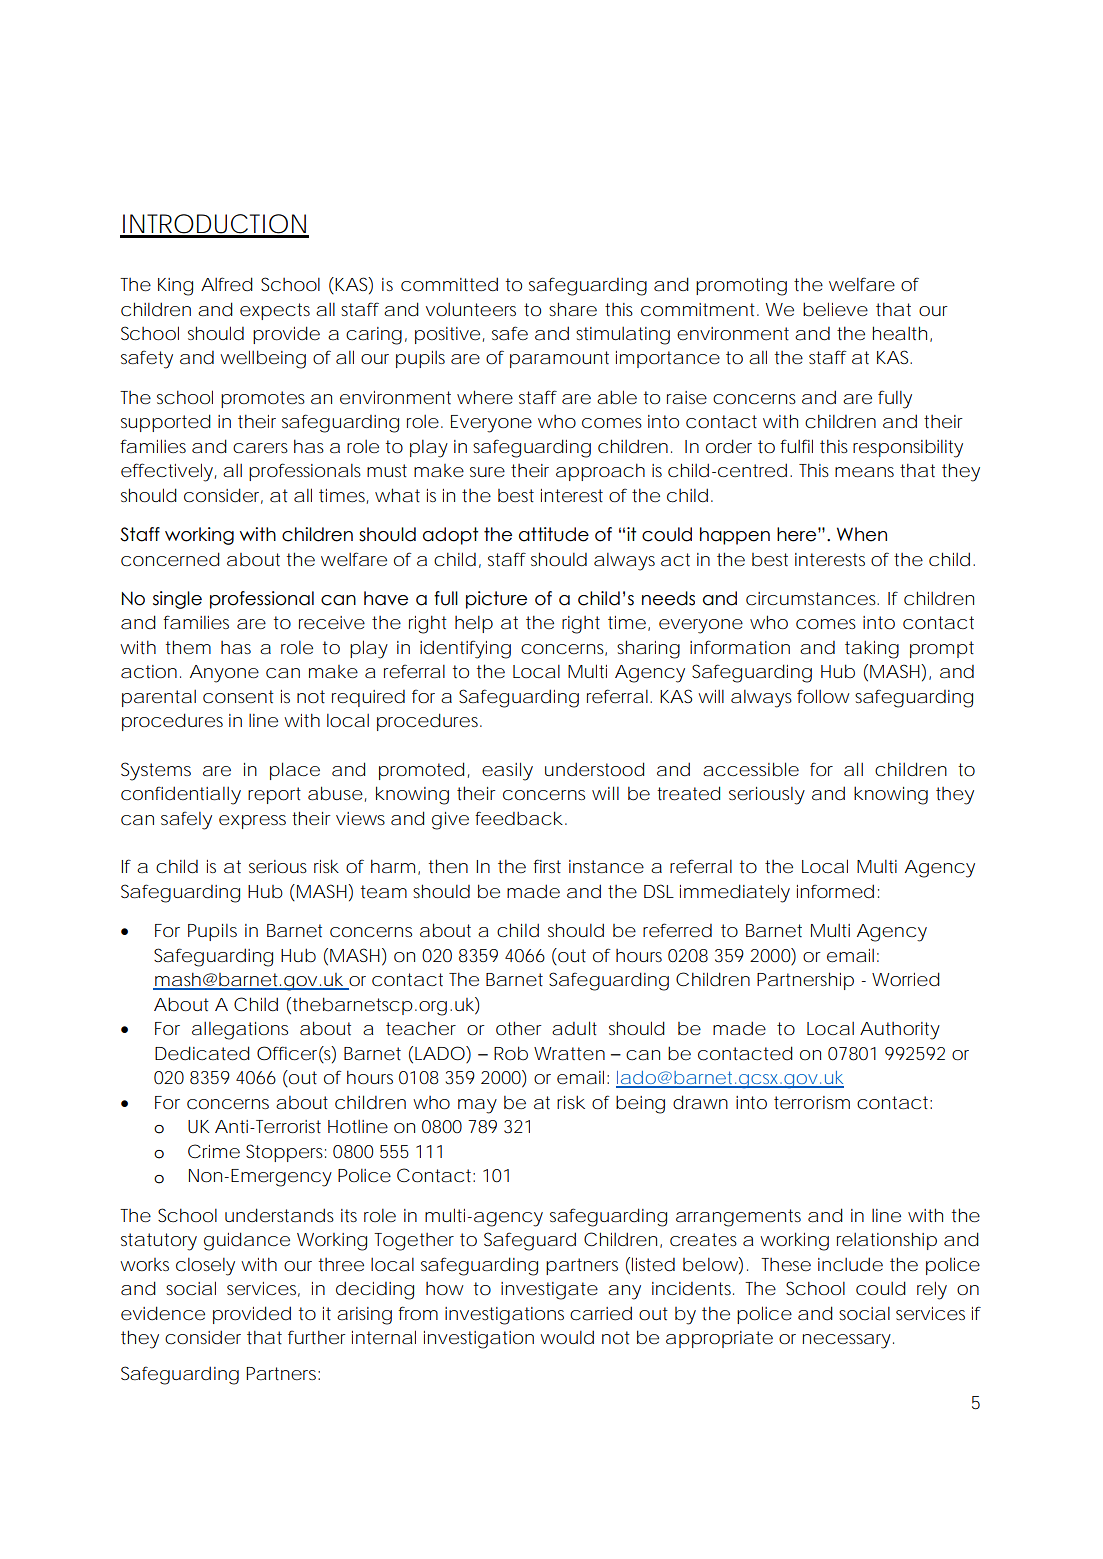 The image size is (1103, 1559). I want to click on paramount, so click(559, 359).
